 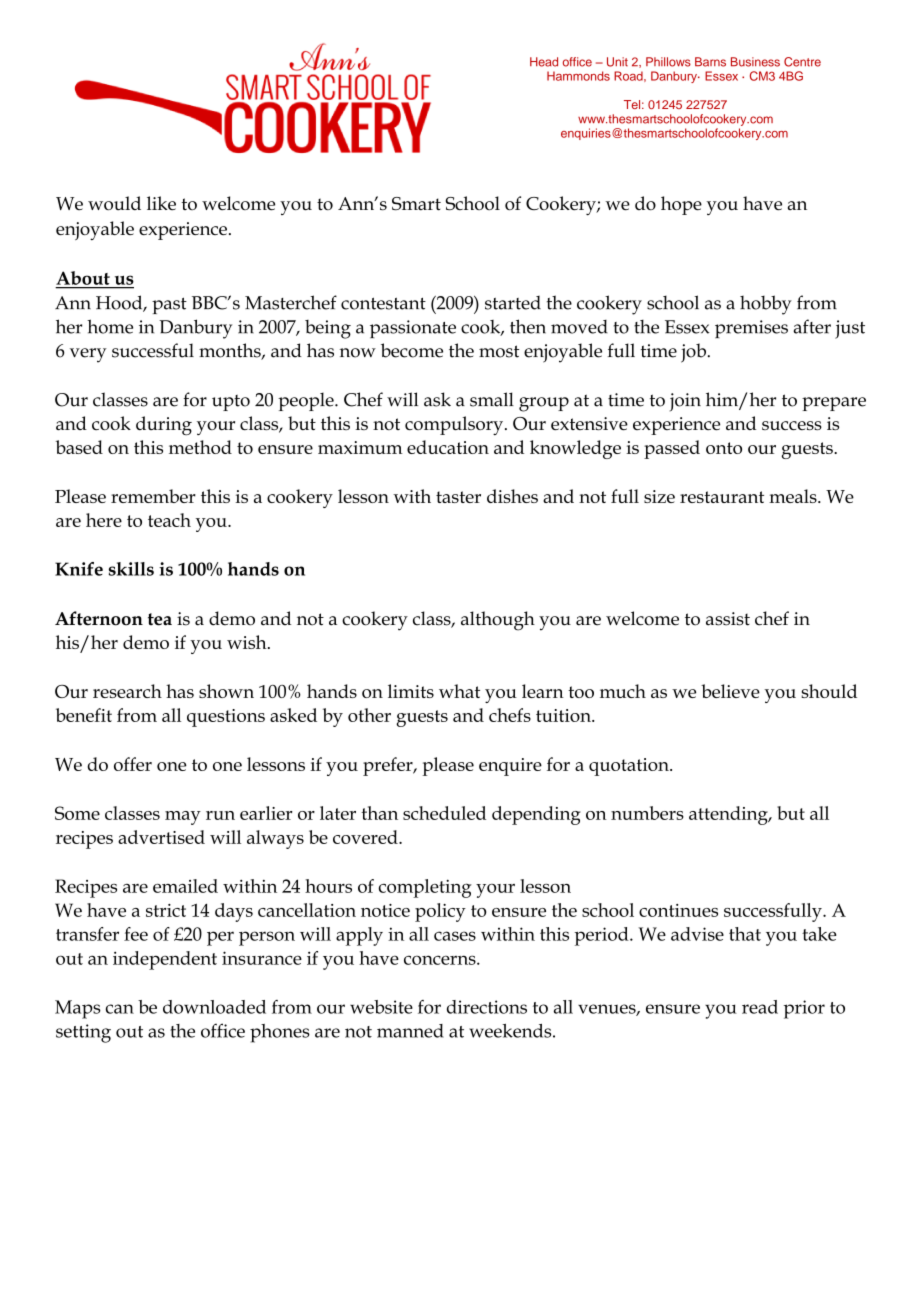 I want to click on offer, so click(x=133, y=764).
